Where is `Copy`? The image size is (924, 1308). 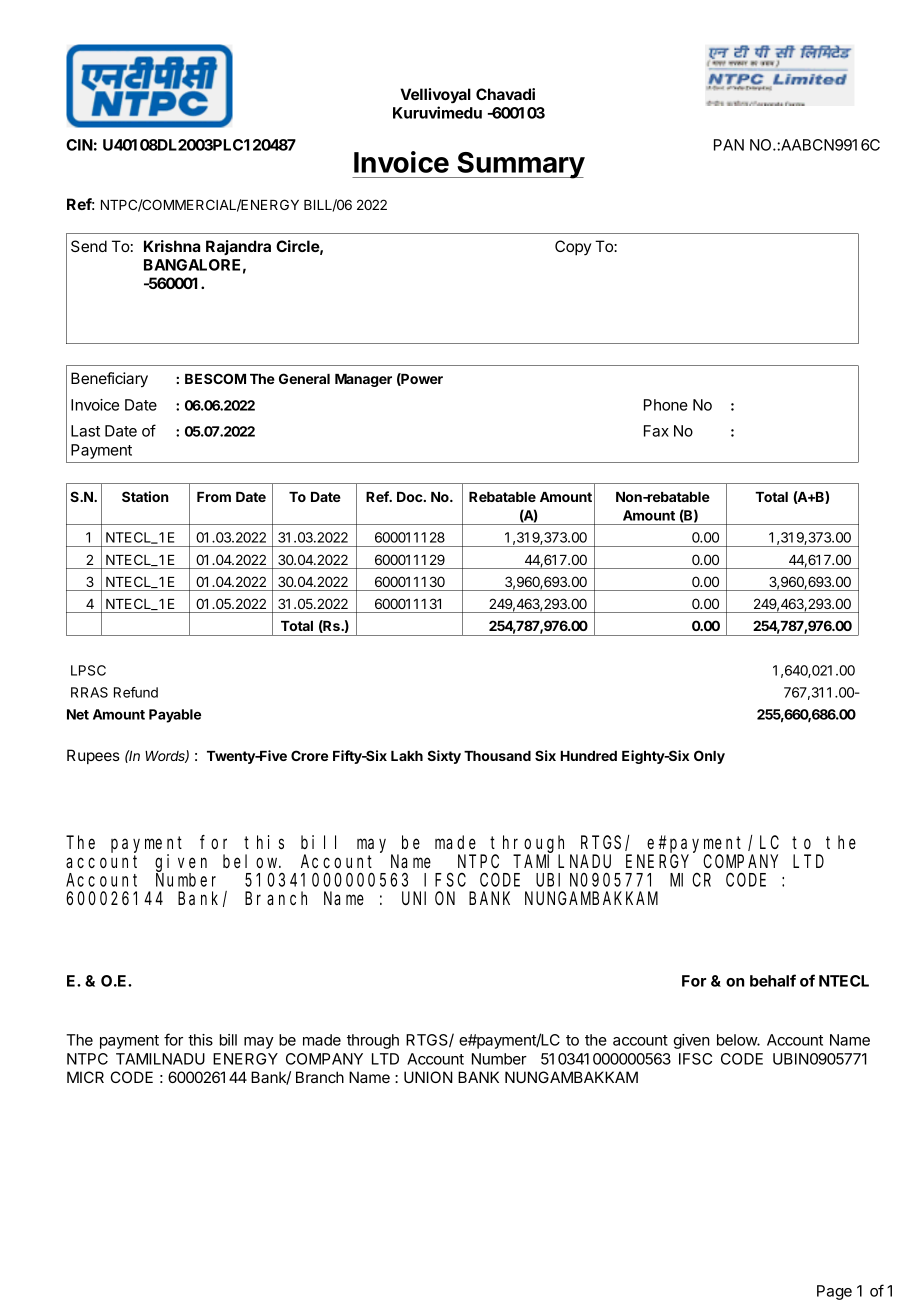
Copy is located at coordinates (573, 247).
